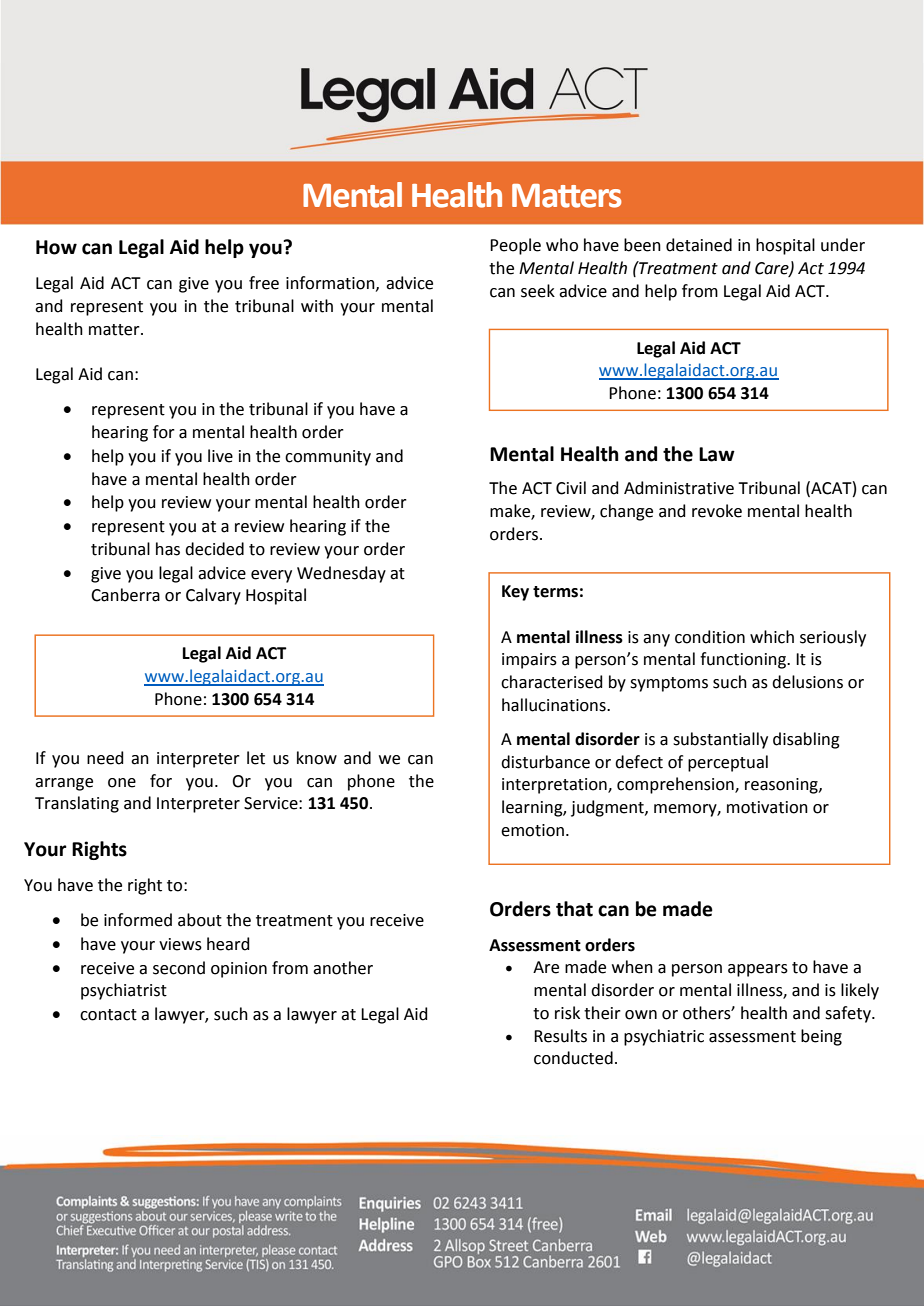  I want to click on functioning, so click(744, 660).
